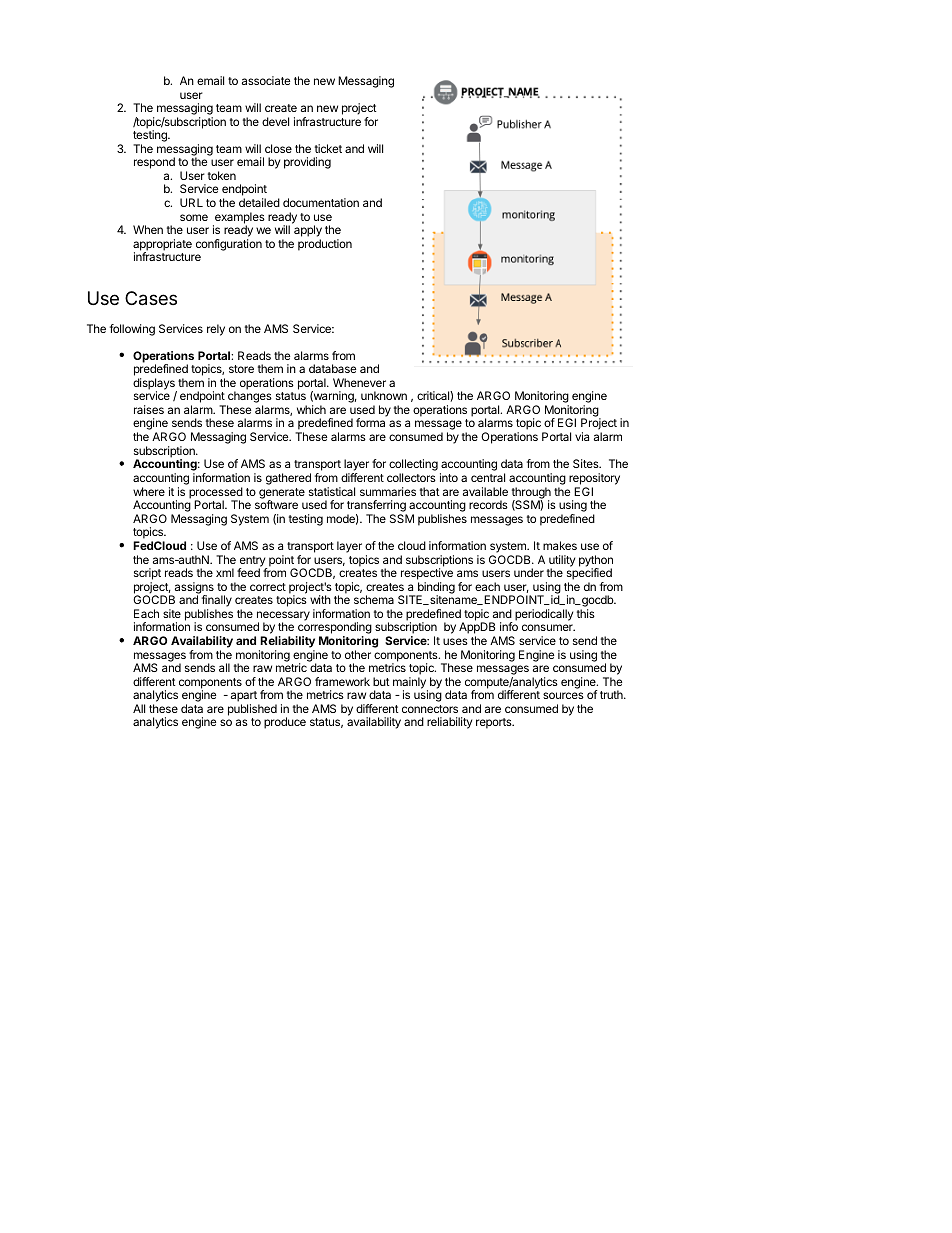 The image size is (952, 1233). I want to click on providing, so click(307, 163).
